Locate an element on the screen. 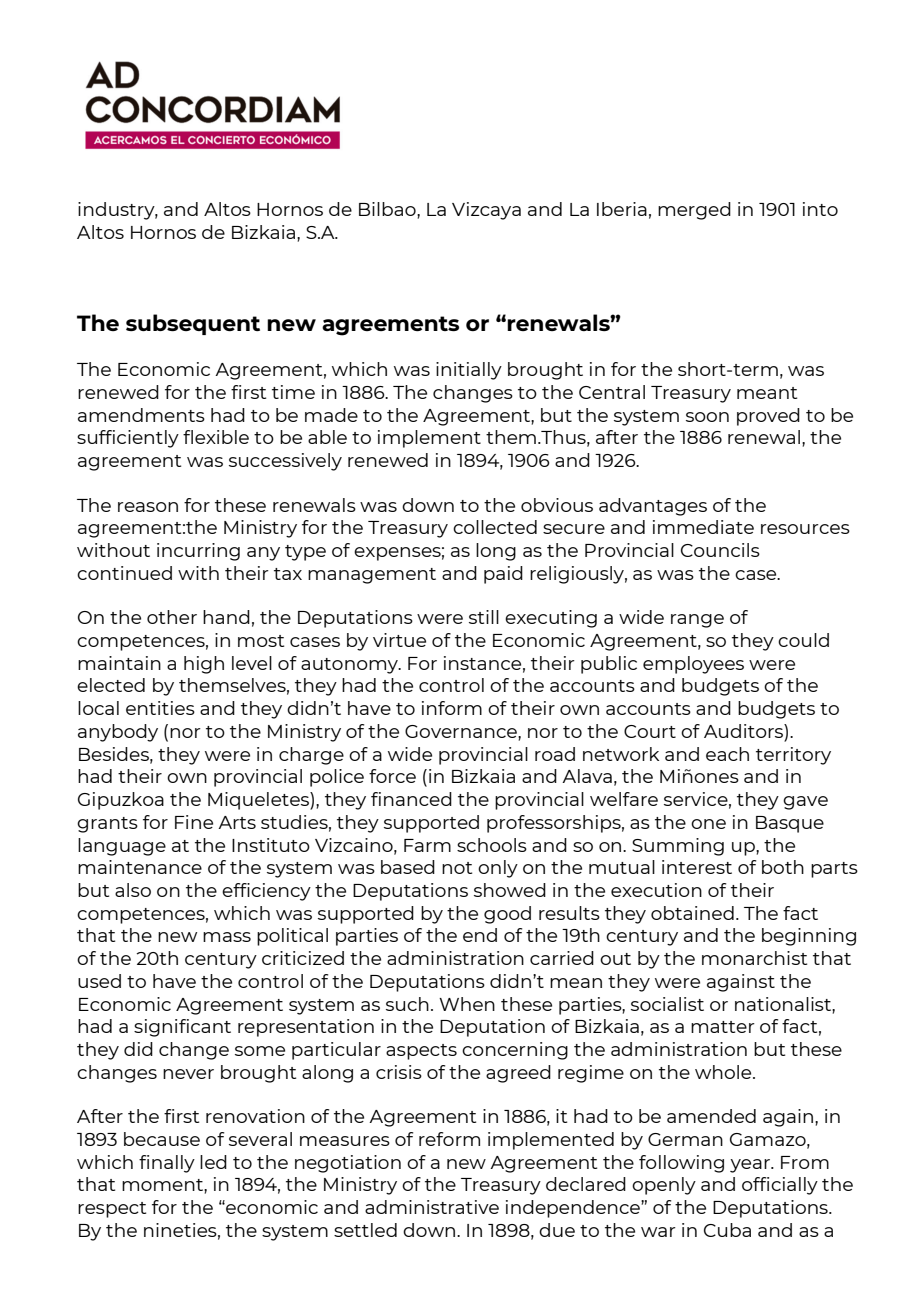 Image resolution: width=924 pixels, height=1308 pixels. Governance is located at coordinates (462, 731).
